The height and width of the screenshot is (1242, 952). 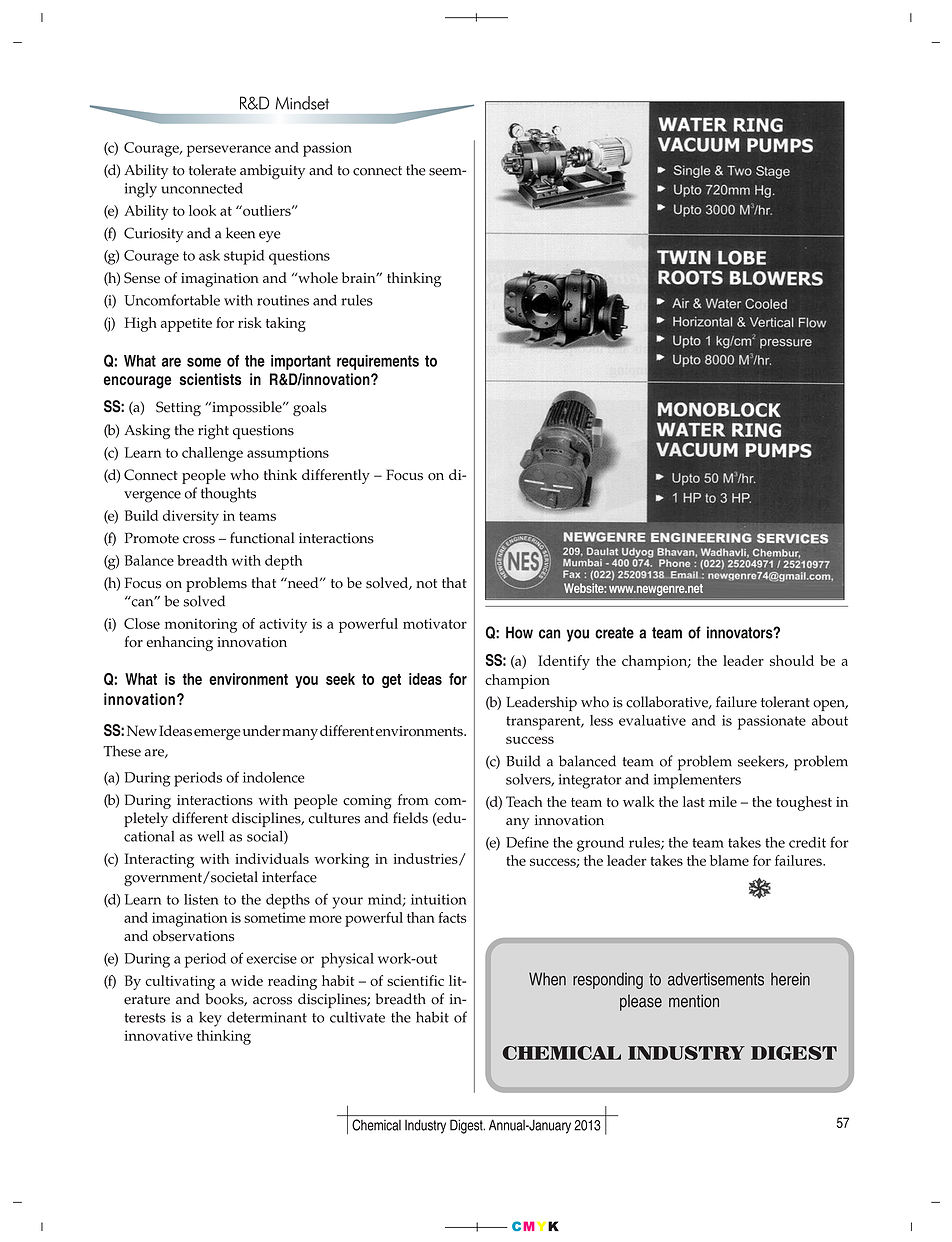 What do you see at coordinates (614, 633) in the screenshot?
I see `create` at bounding box center [614, 633].
